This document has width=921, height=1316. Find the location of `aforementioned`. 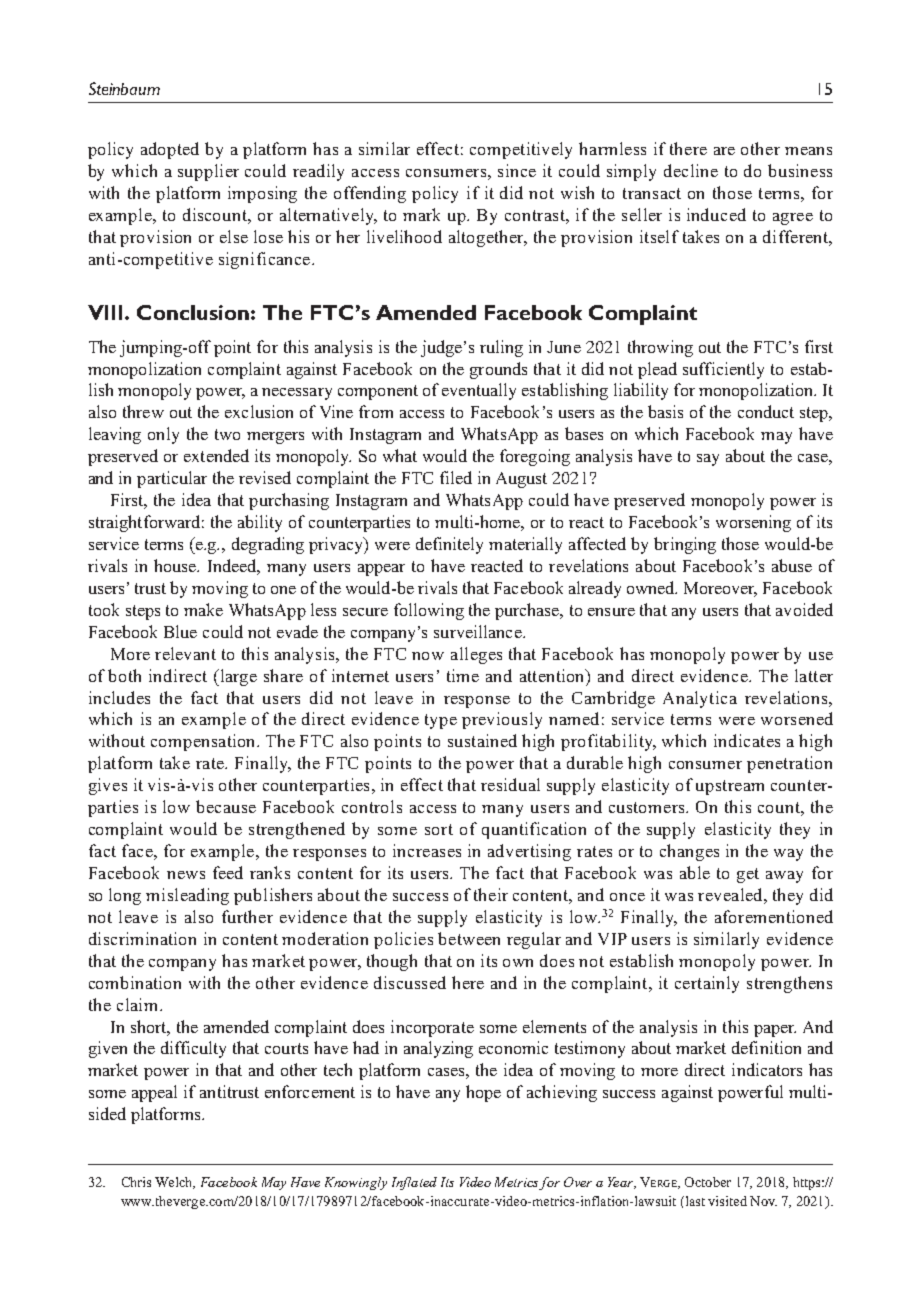

aforementioned is located at coordinates (774, 916).
